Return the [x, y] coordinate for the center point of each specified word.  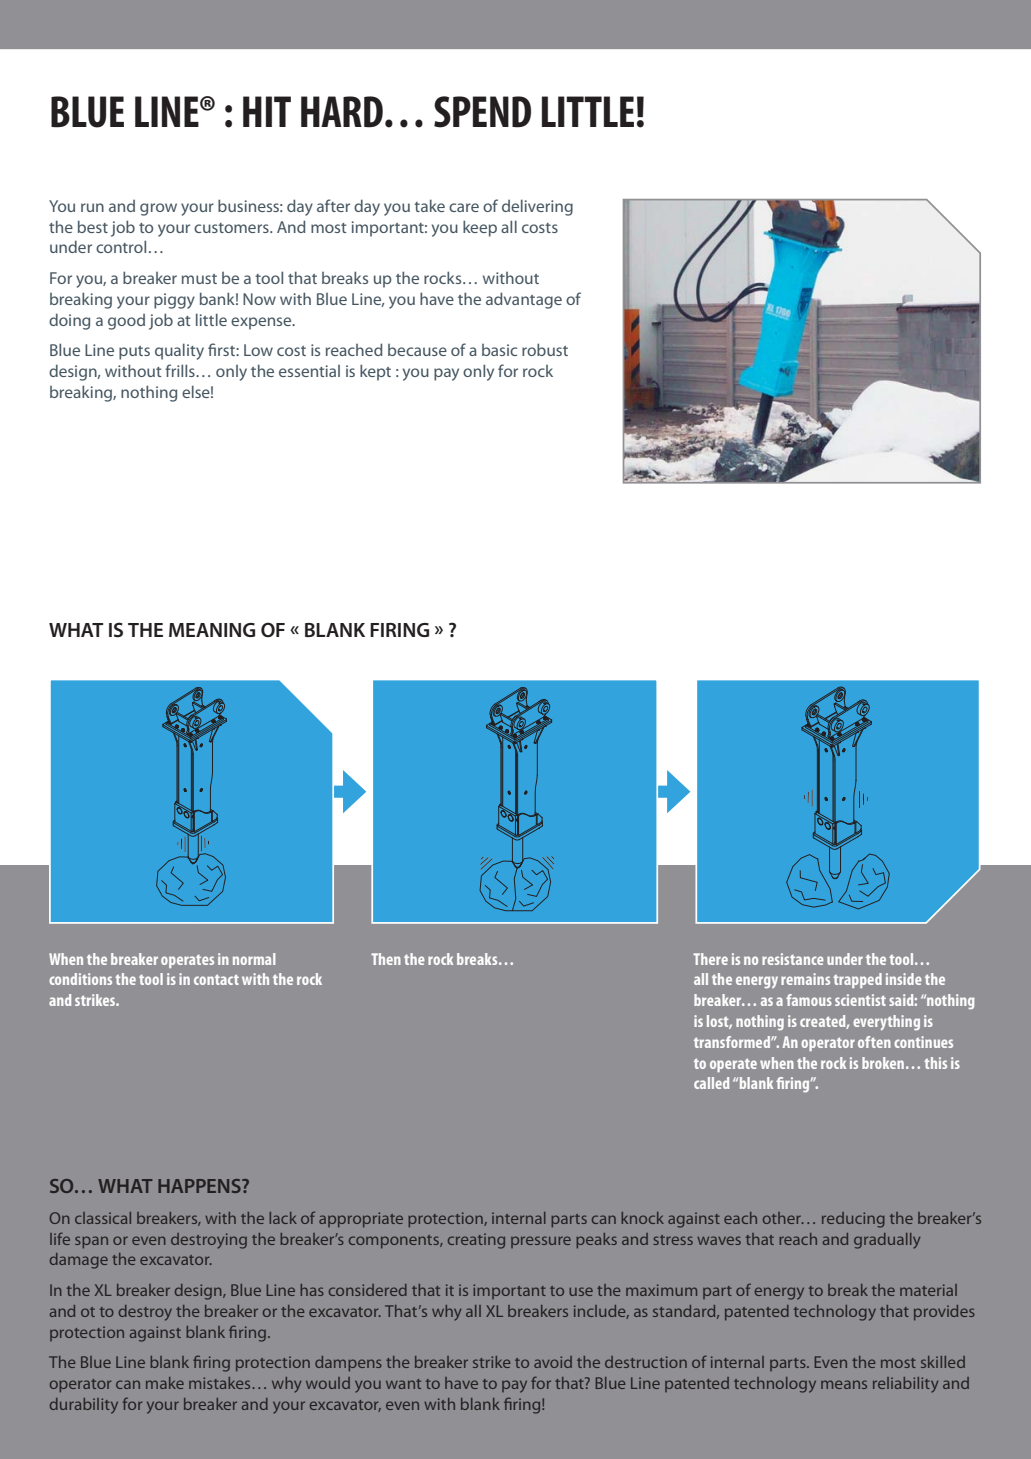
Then [386, 959]
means [844, 1384]
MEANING [212, 630]
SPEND [482, 112]
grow [158, 209]
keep [480, 228]
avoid [553, 1362]
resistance [793, 959]
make [165, 1383]
